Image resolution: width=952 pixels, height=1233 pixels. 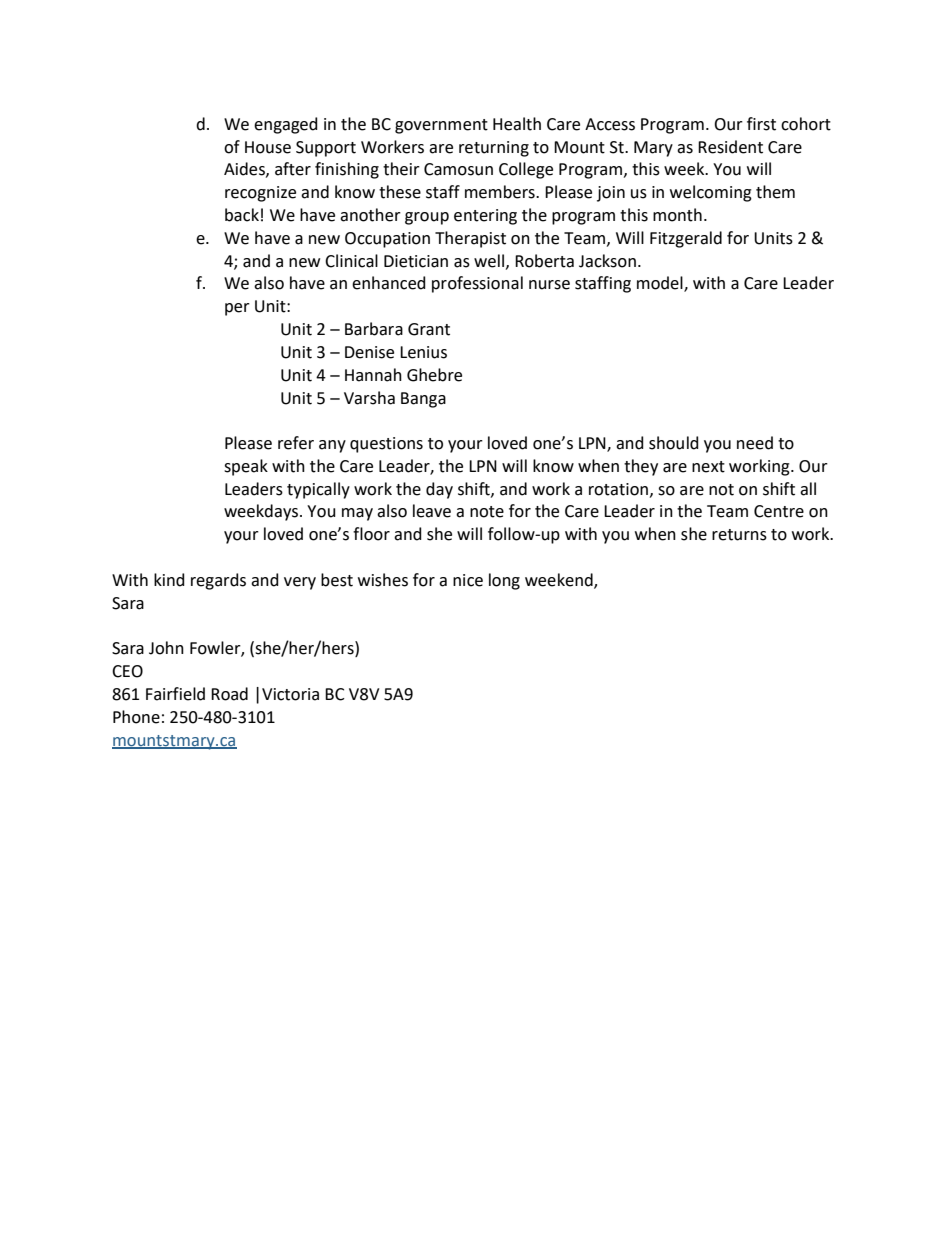 What do you see at coordinates (268, 147) in the screenshot?
I see `House` at bounding box center [268, 147].
